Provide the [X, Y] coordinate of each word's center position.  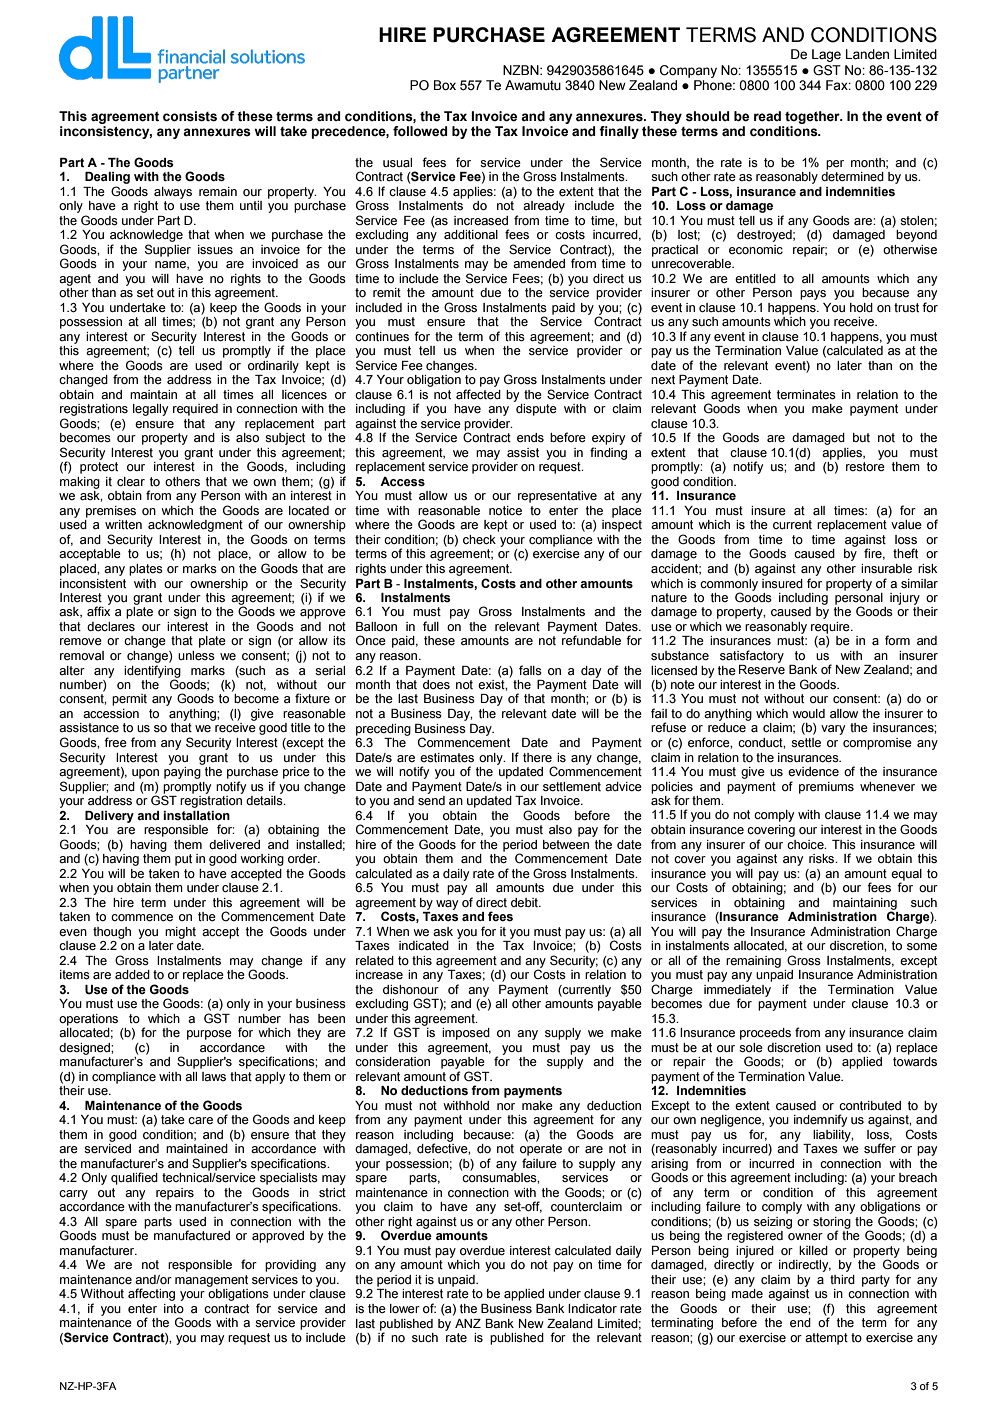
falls [530, 670]
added [132, 975]
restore [865, 467]
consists [190, 116]
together [813, 117]
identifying [152, 672]
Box [445, 85]
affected [478, 394]
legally [150, 410]
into [174, 1308]
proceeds [765, 1034]
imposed [466, 1034]
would [808, 713]
